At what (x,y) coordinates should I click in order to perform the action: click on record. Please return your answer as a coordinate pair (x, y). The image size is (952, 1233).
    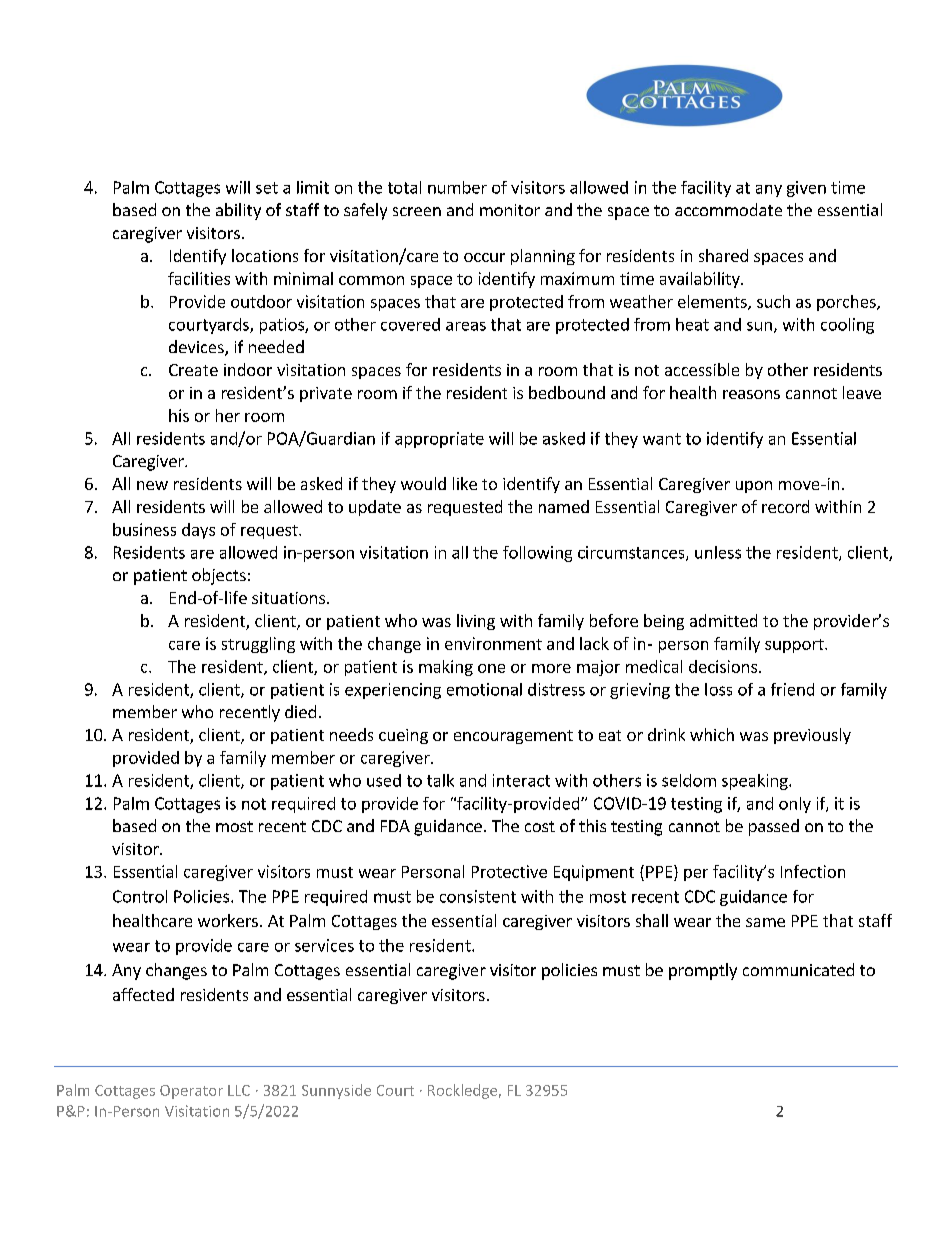
    Looking at the image, I should click on (785, 506).
